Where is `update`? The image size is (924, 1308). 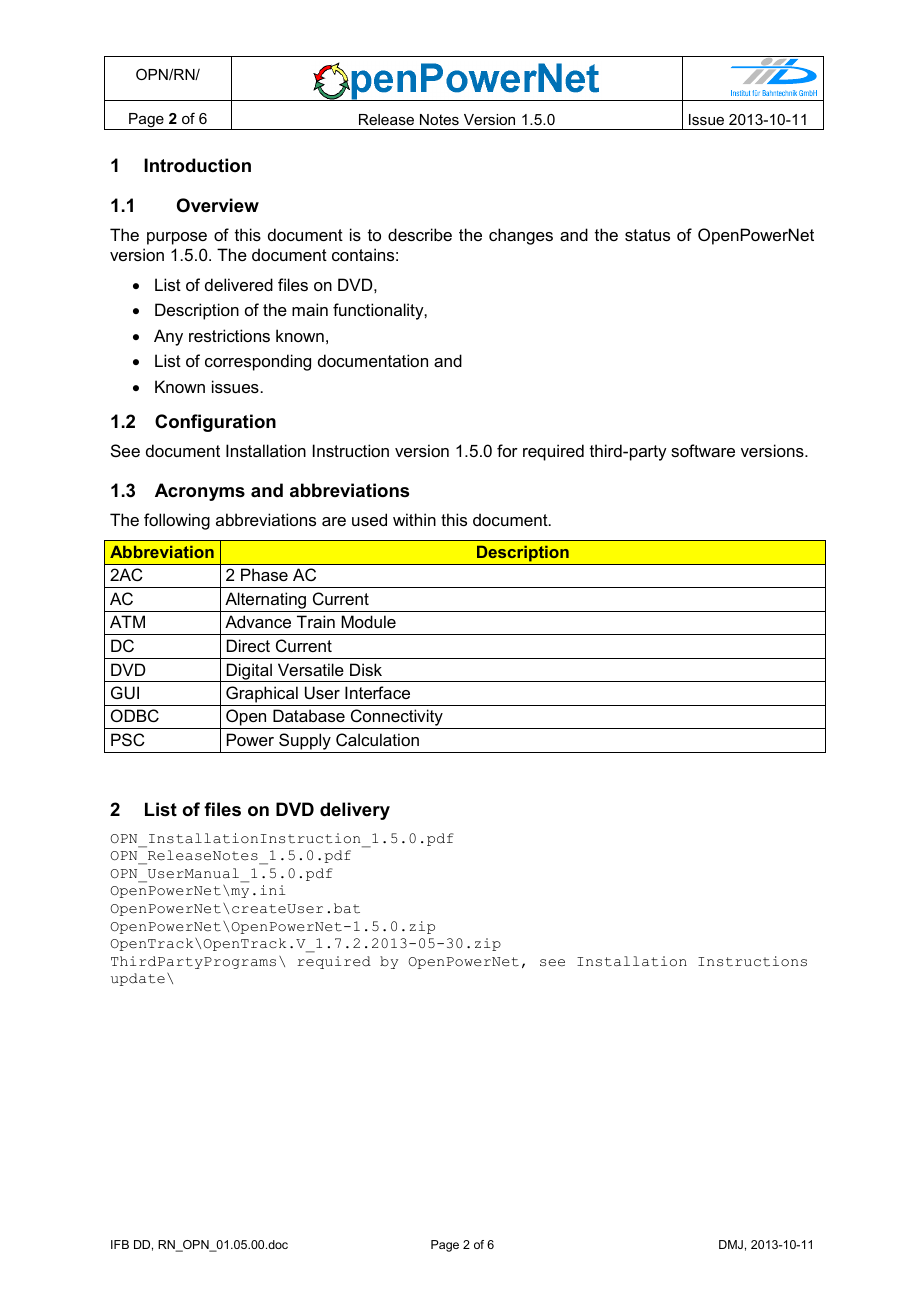
update is located at coordinates (138, 979).
